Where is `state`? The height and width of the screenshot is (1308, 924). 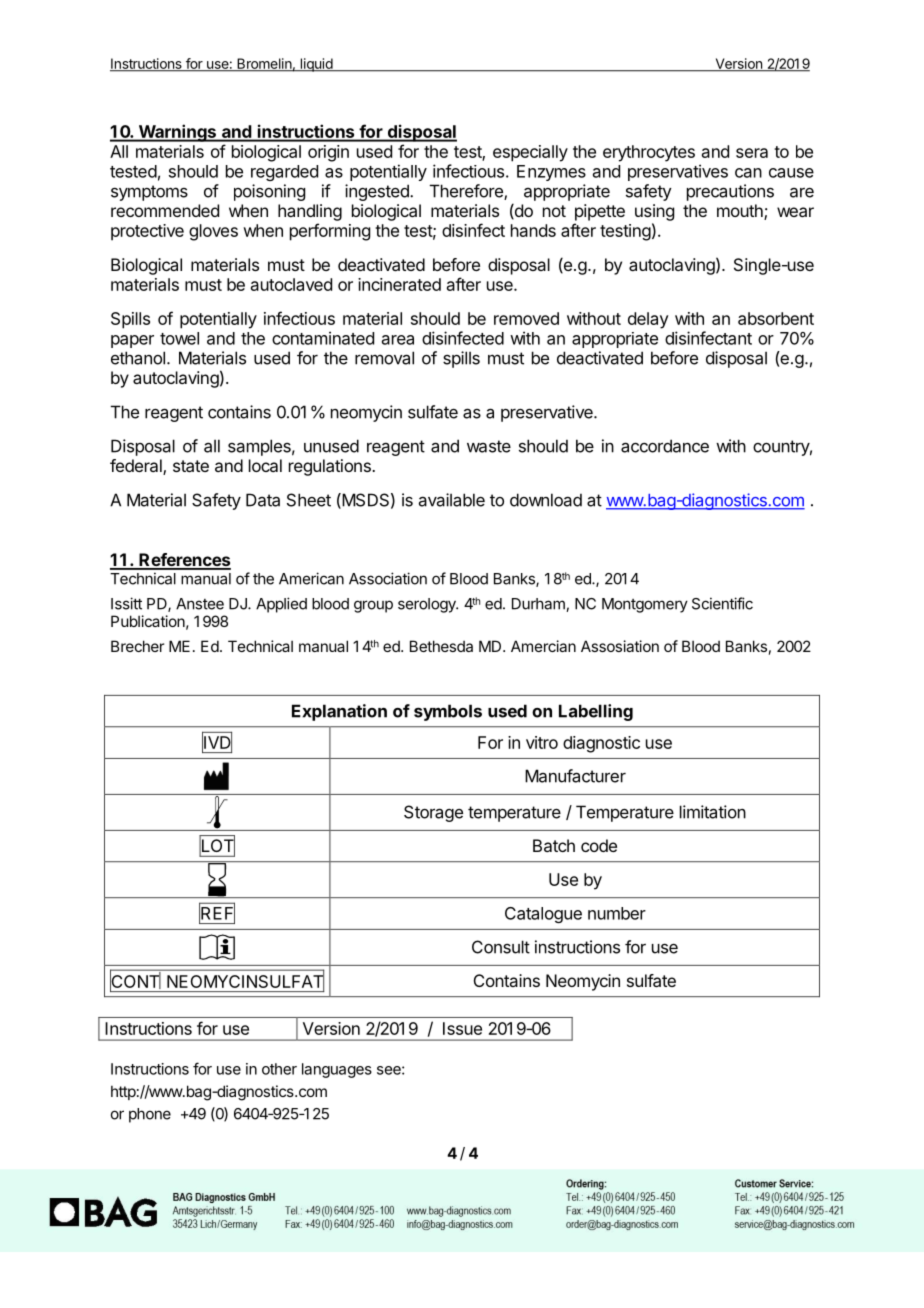 state is located at coordinates (191, 466).
